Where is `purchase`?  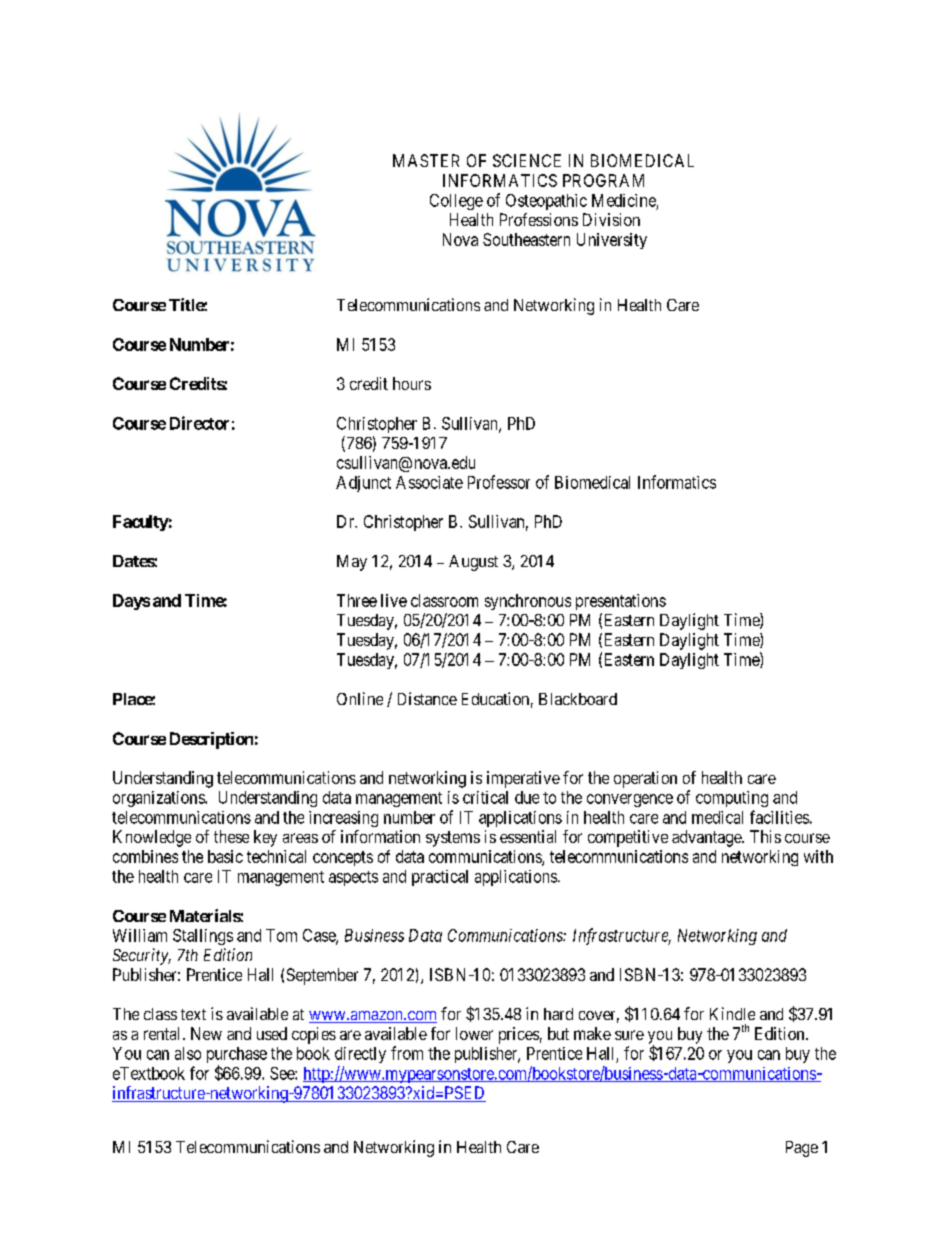
purchase is located at coordinates (237, 1056).
